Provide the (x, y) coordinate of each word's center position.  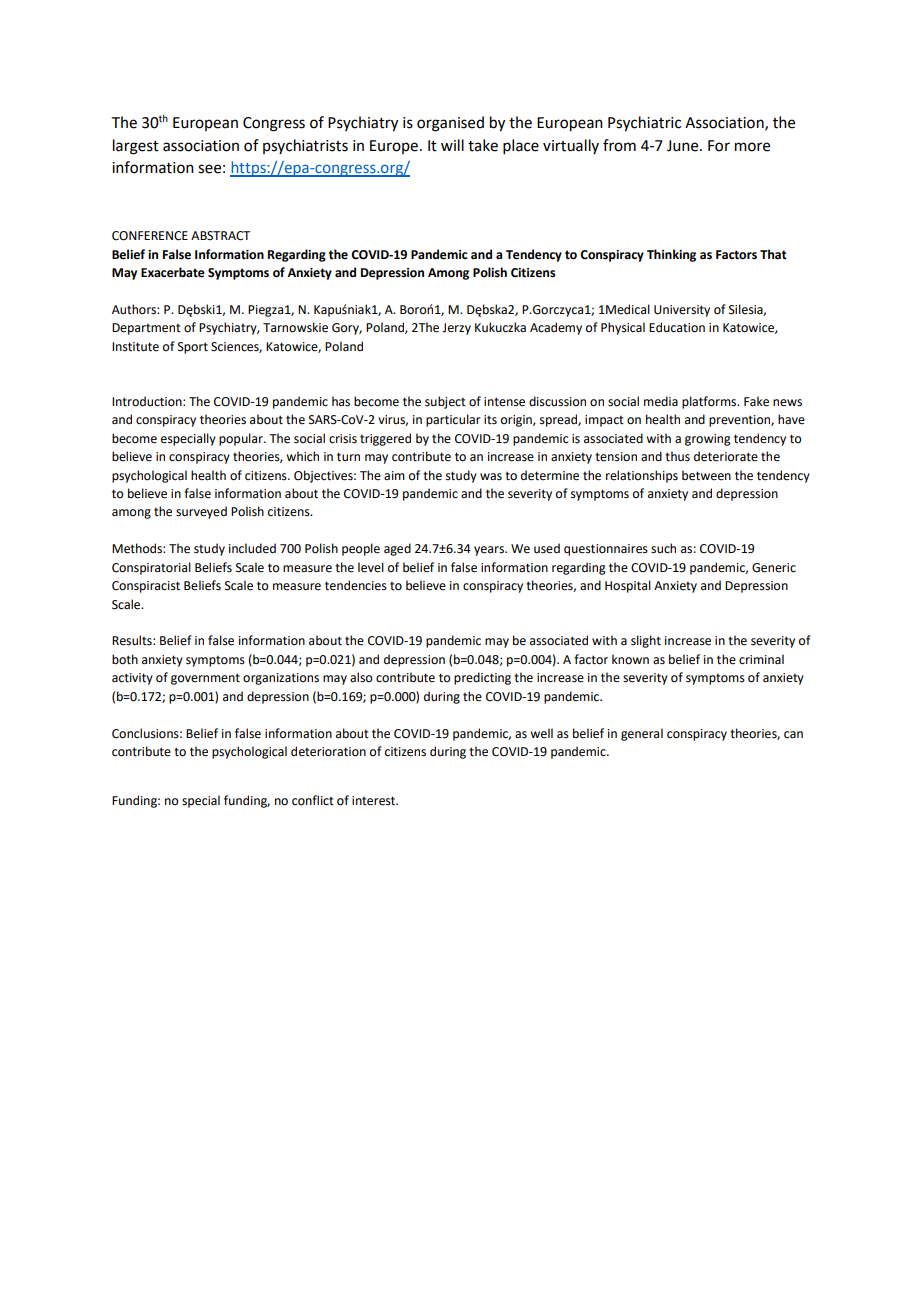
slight (646, 641)
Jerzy (456, 329)
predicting (482, 678)
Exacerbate (173, 272)
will (452, 145)
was (491, 477)
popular (242, 439)
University (682, 311)
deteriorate (726, 456)
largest (136, 147)
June (684, 146)
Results (133, 640)
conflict (313, 800)
